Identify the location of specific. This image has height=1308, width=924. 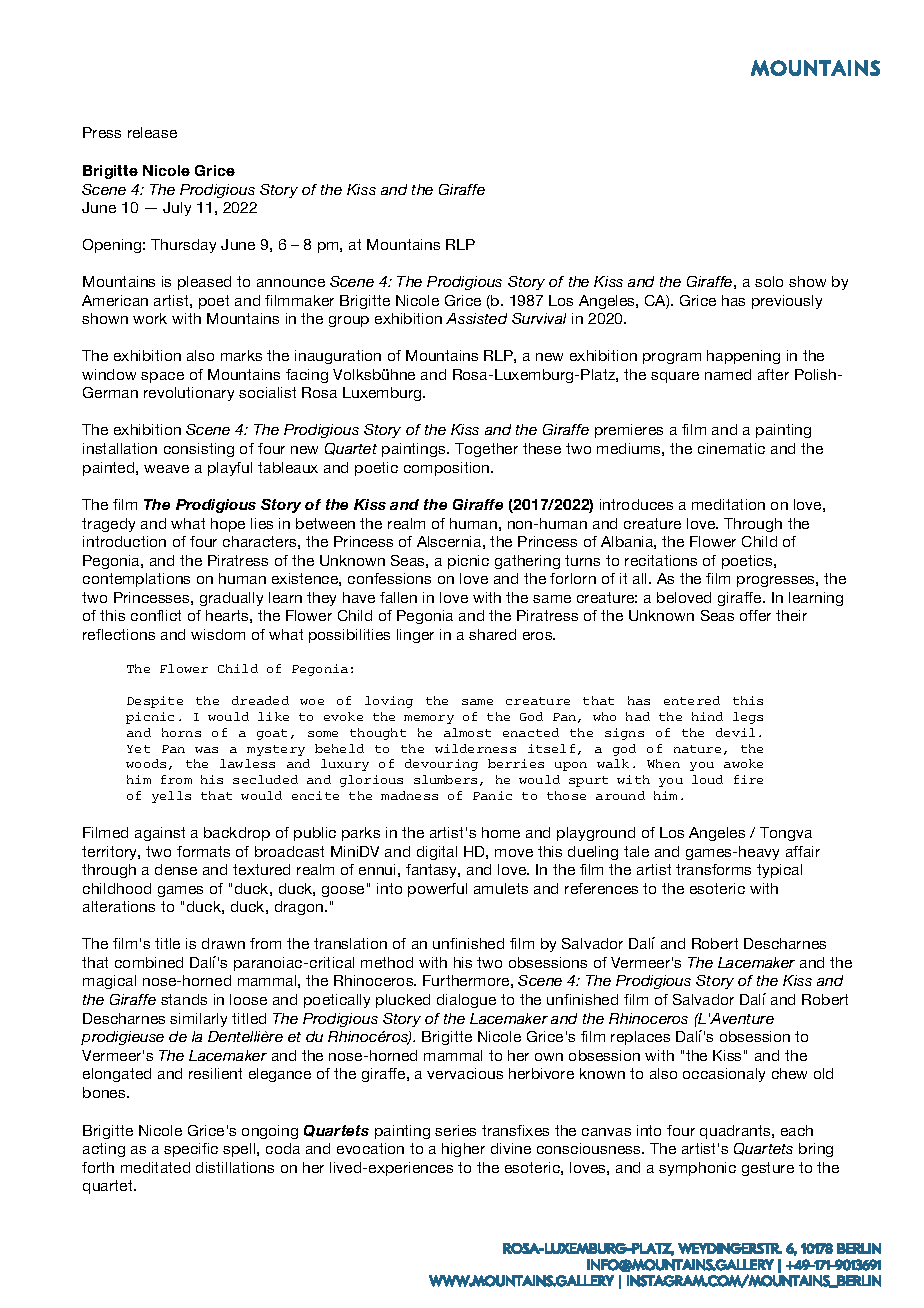
(191, 1150).
